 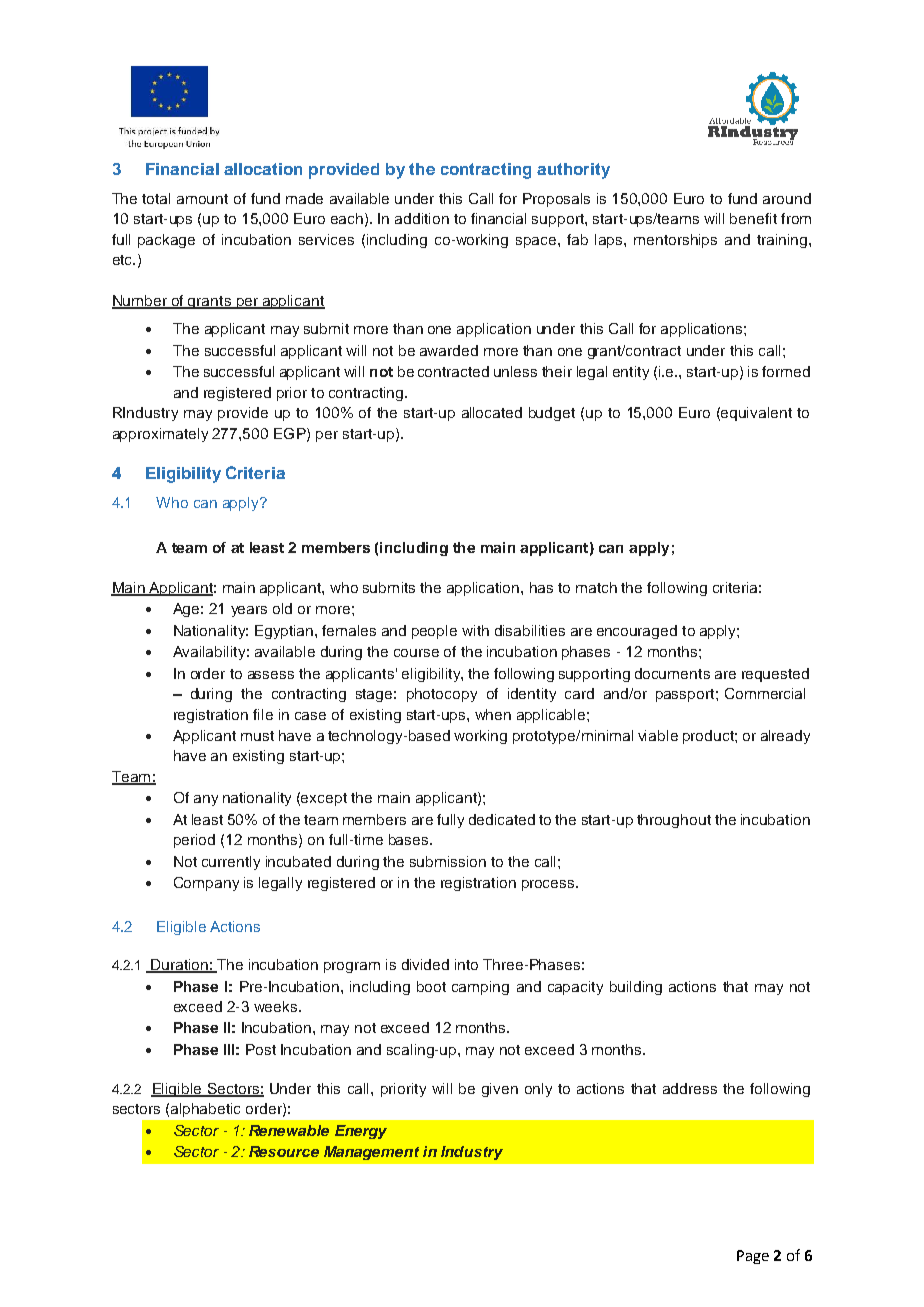 What do you see at coordinates (206, 884) in the screenshot?
I see `Company` at bounding box center [206, 884].
